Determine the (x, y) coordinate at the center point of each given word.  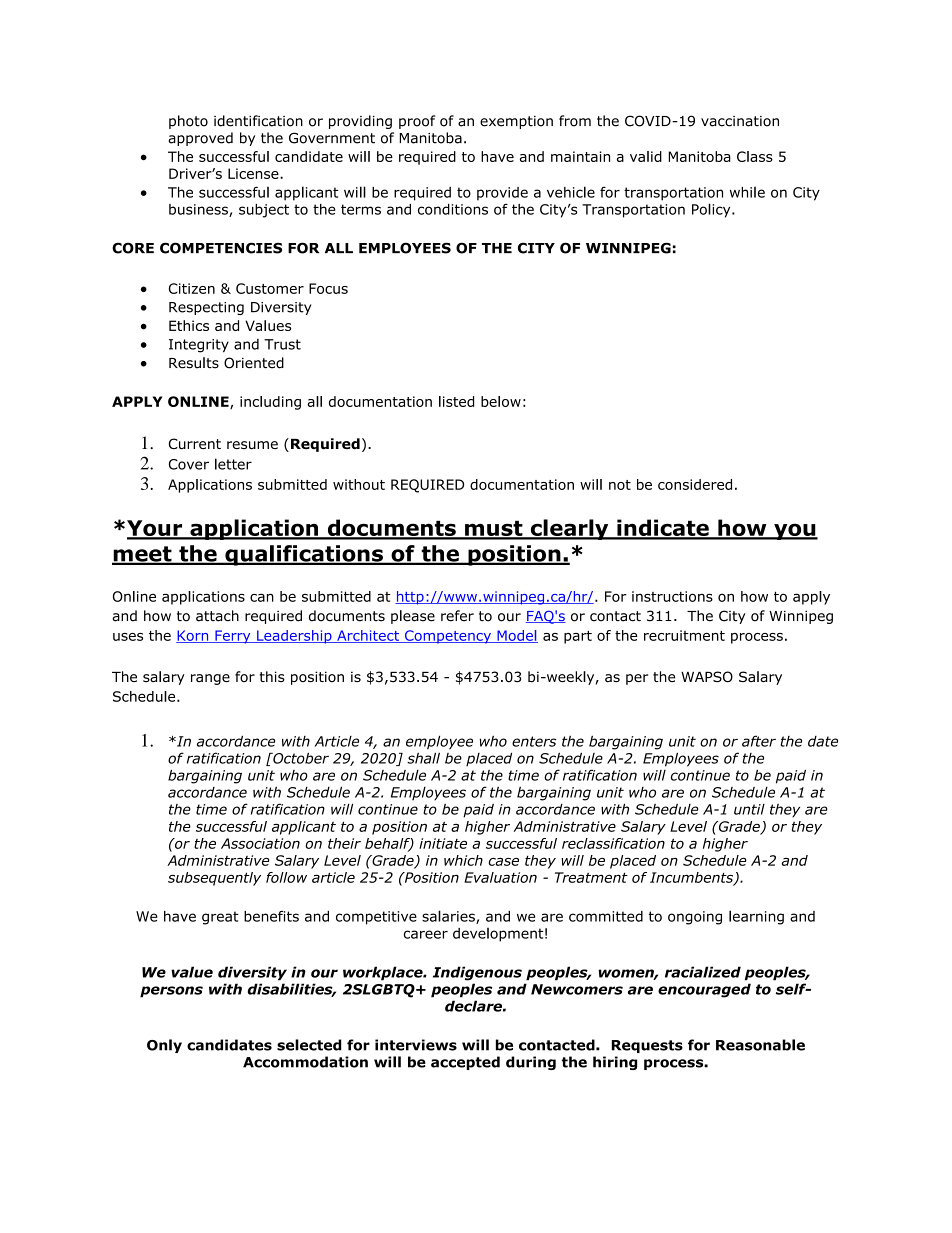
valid (646, 156)
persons (171, 992)
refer (457, 616)
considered (695, 484)
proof (417, 122)
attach (217, 616)
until (749, 809)
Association (260, 843)
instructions (672, 596)
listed (456, 401)
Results (194, 363)
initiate (443, 843)
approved (200, 139)
